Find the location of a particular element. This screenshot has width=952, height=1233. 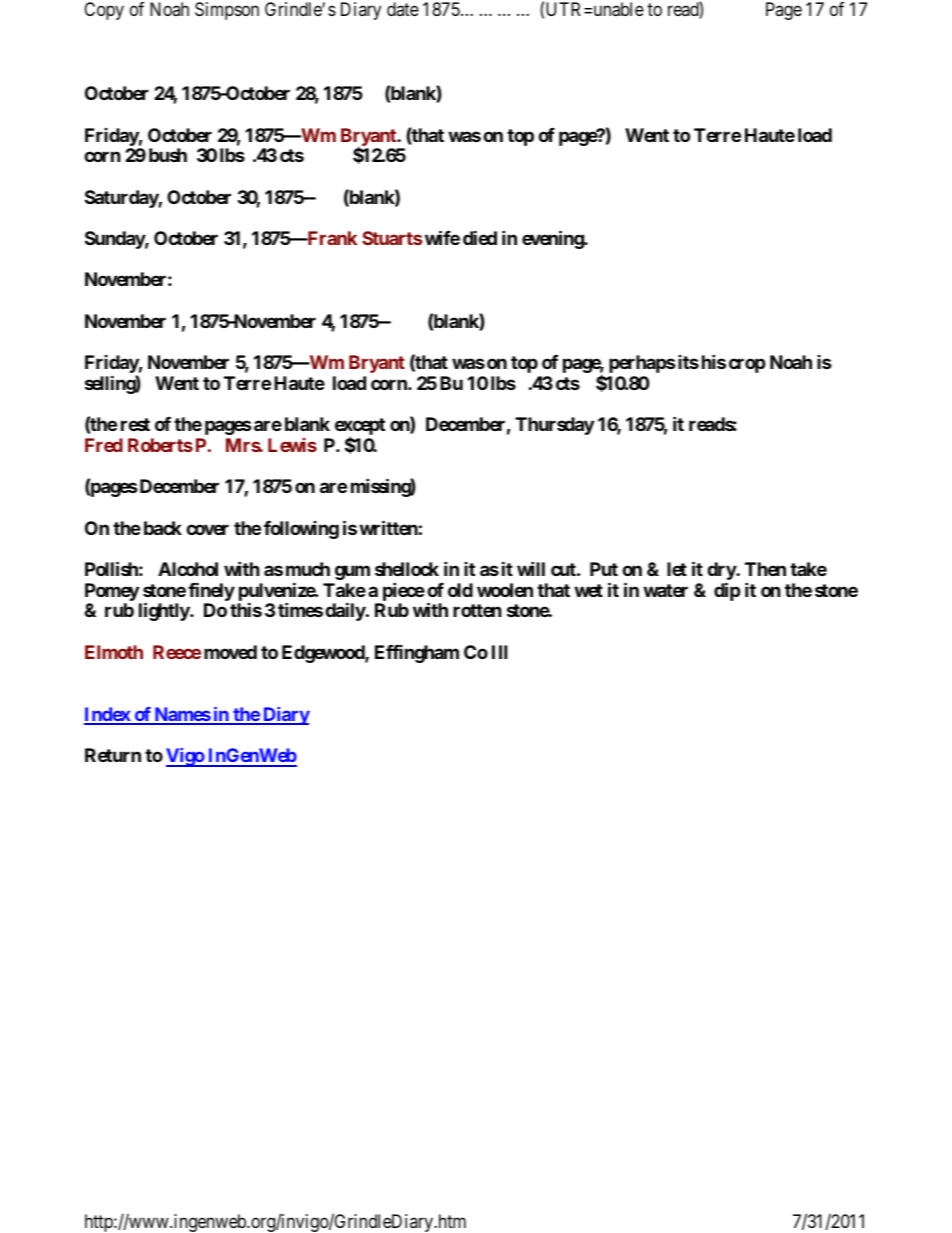

rest is located at coordinates (135, 424).
